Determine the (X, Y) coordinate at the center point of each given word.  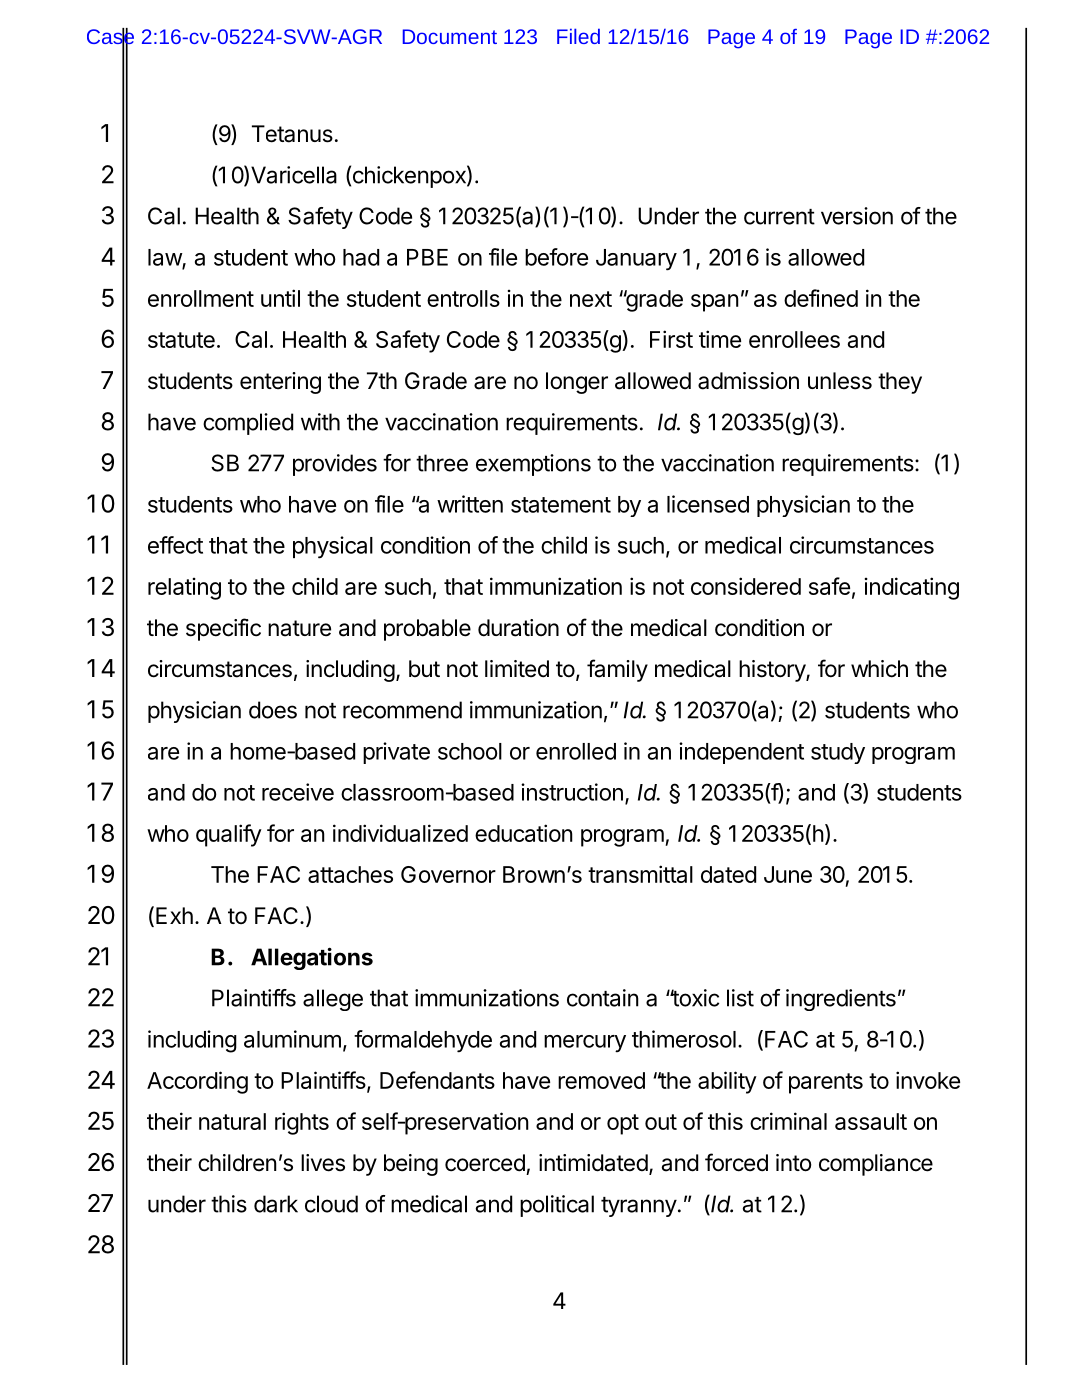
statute (181, 340)
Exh (174, 915)
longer (577, 383)
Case (110, 37)
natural (232, 1121)
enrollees (794, 339)
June (788, 874)
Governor (448, 874)
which (879, 669)
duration (518, 628)
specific (223, 629)
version (857, 216)
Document (450, 36)
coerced (485, 1163)
